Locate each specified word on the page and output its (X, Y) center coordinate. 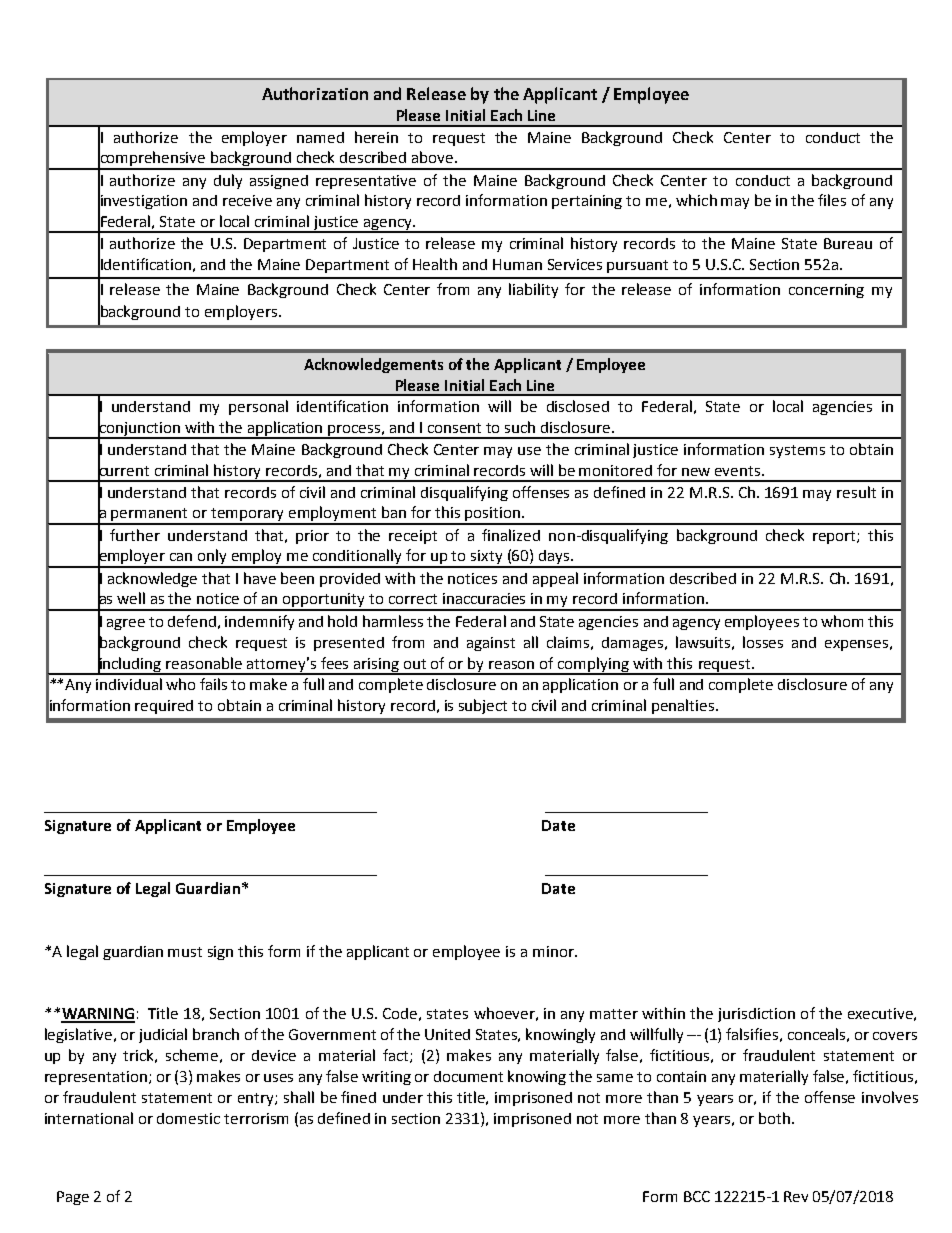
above (434, 157)
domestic (188, 1118)
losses (763, 642)
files (832, 200)
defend (192, 621)
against (491, 644)
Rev (796, 1196)
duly (228, 181)
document (468, 1076)
